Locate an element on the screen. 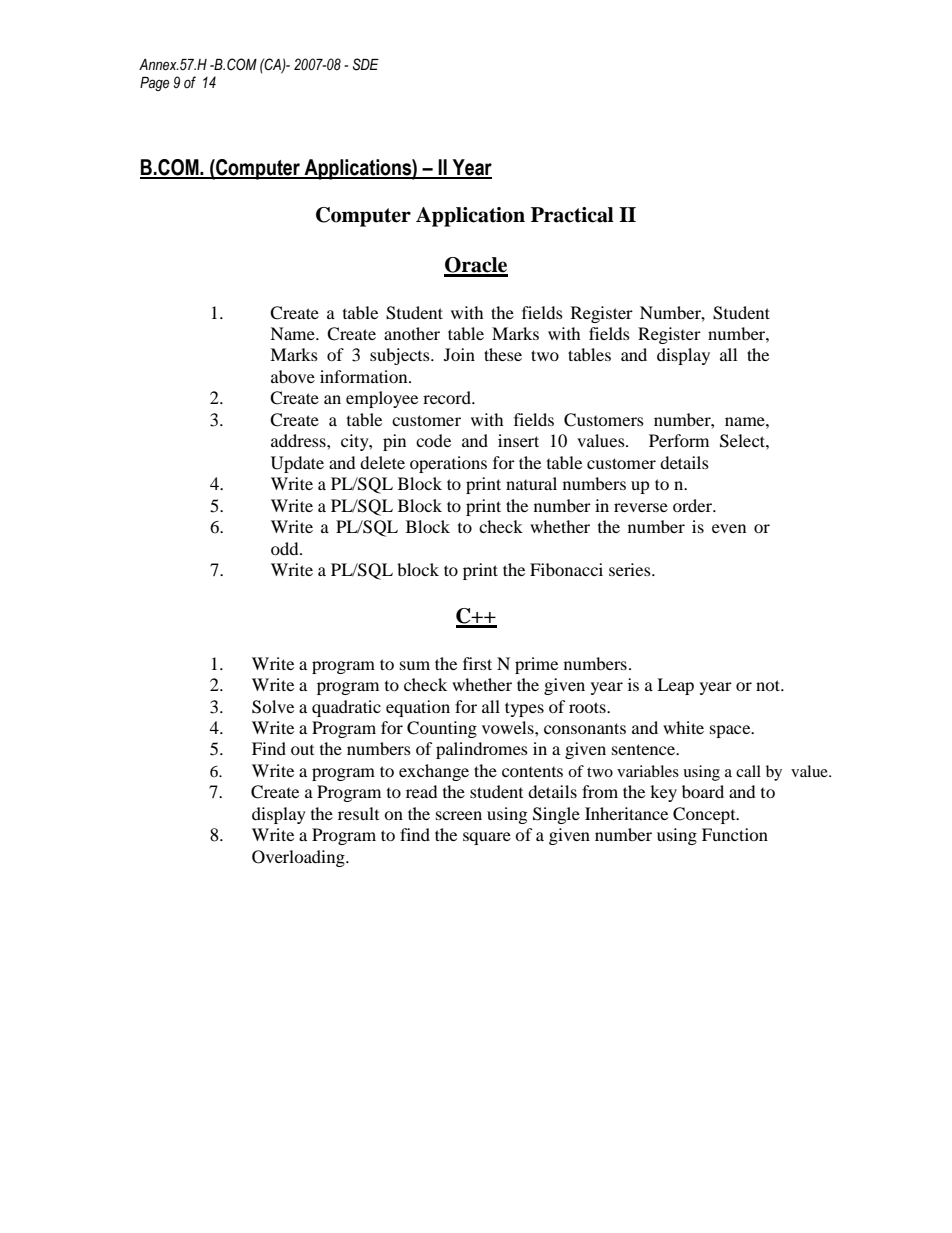 This screenshot has width=952, height=1233. Overloading is located at coordinates (299, 858).
